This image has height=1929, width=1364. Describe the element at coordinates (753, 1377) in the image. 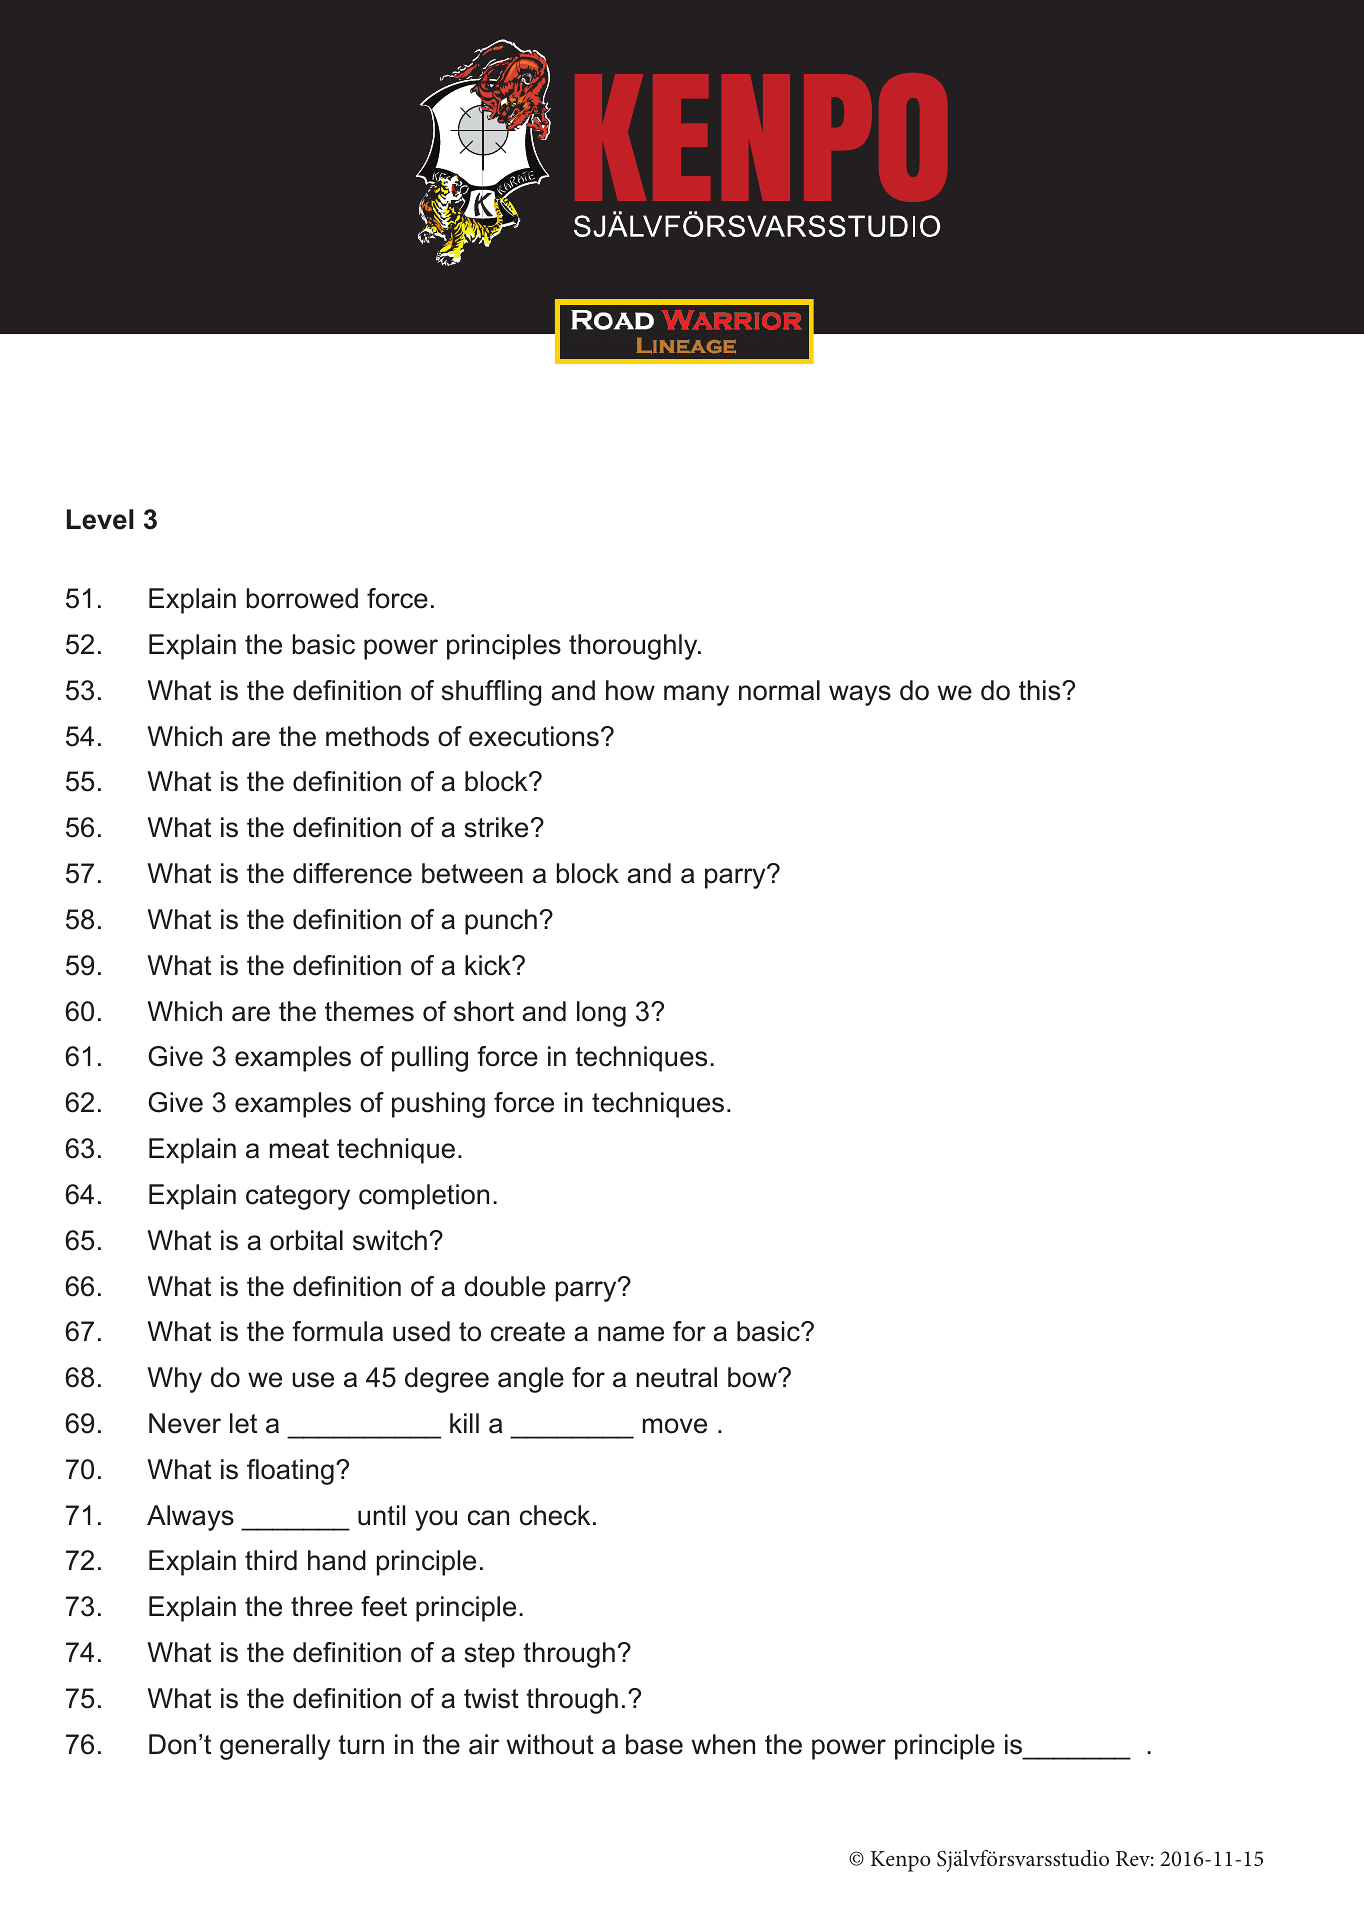

I see `bow` at that location.
